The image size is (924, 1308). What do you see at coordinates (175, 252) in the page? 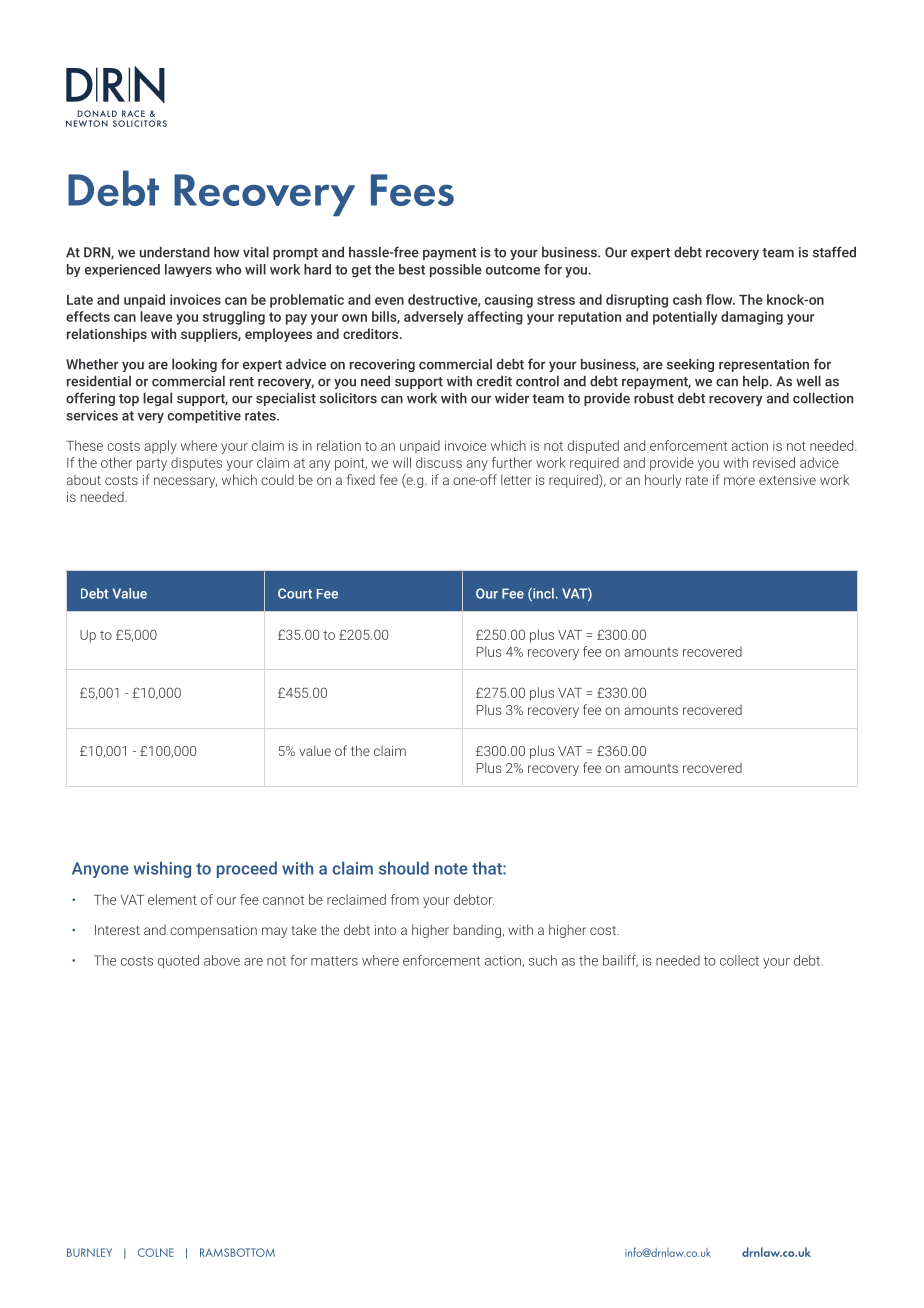
I see `understand` at bounding box center [175, 252].
